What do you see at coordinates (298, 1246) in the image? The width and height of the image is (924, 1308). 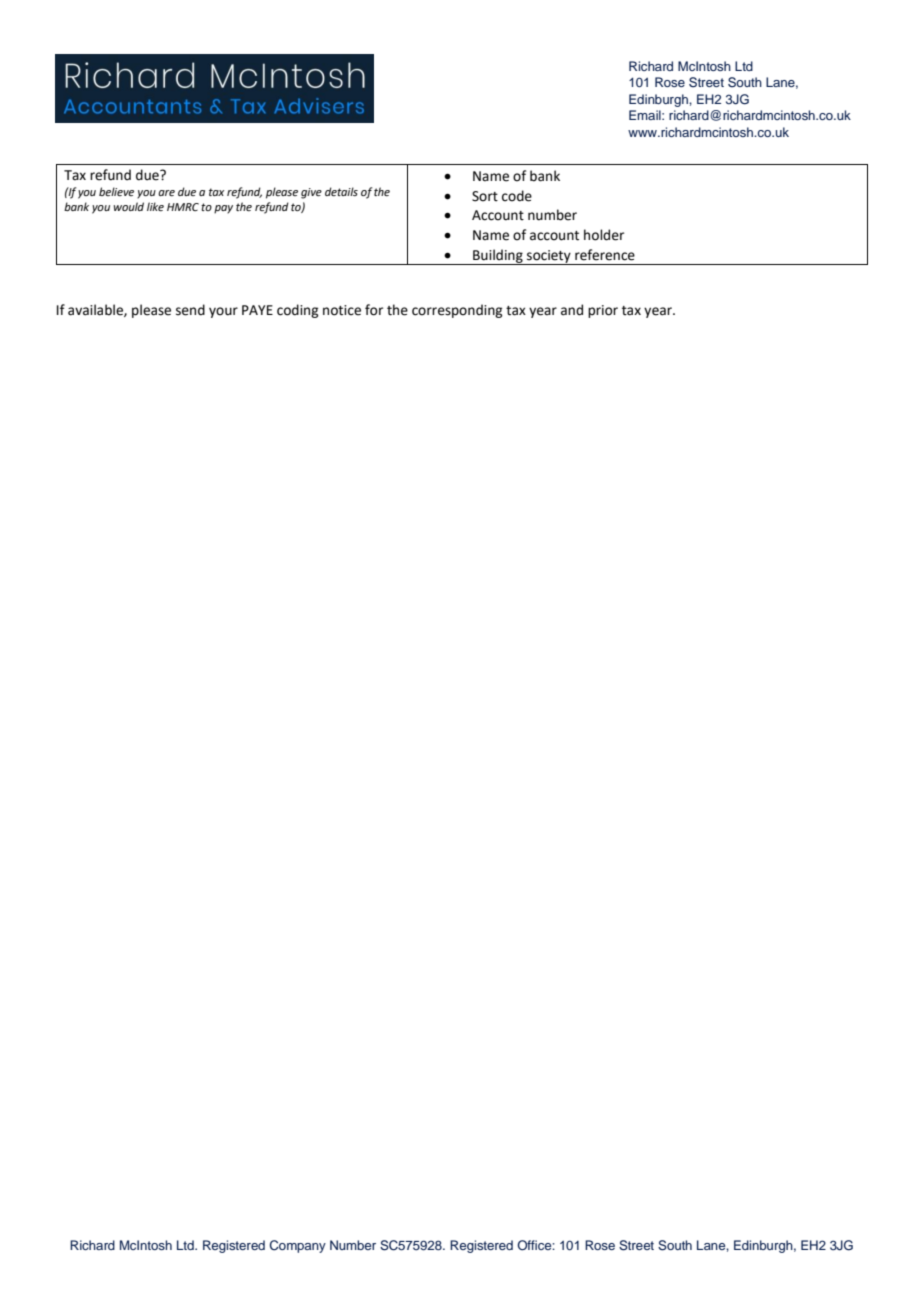 I see `Company` at bounding box center [298, 1246].
